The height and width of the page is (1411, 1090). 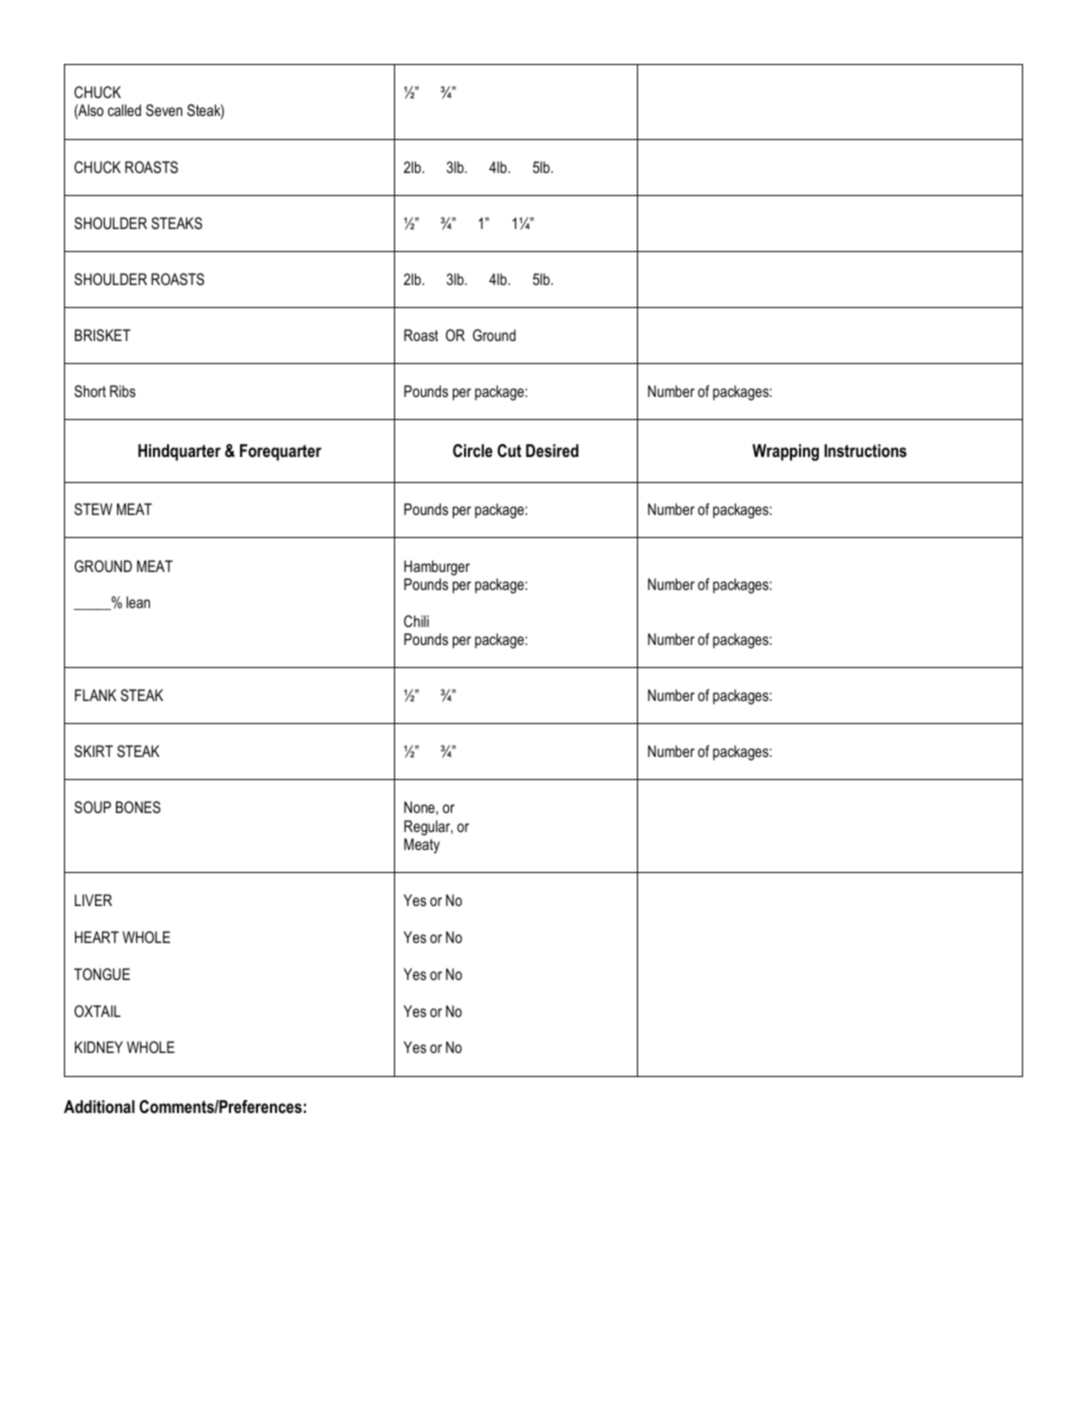 I want to click on Seven, so click(x=164, y=110).
